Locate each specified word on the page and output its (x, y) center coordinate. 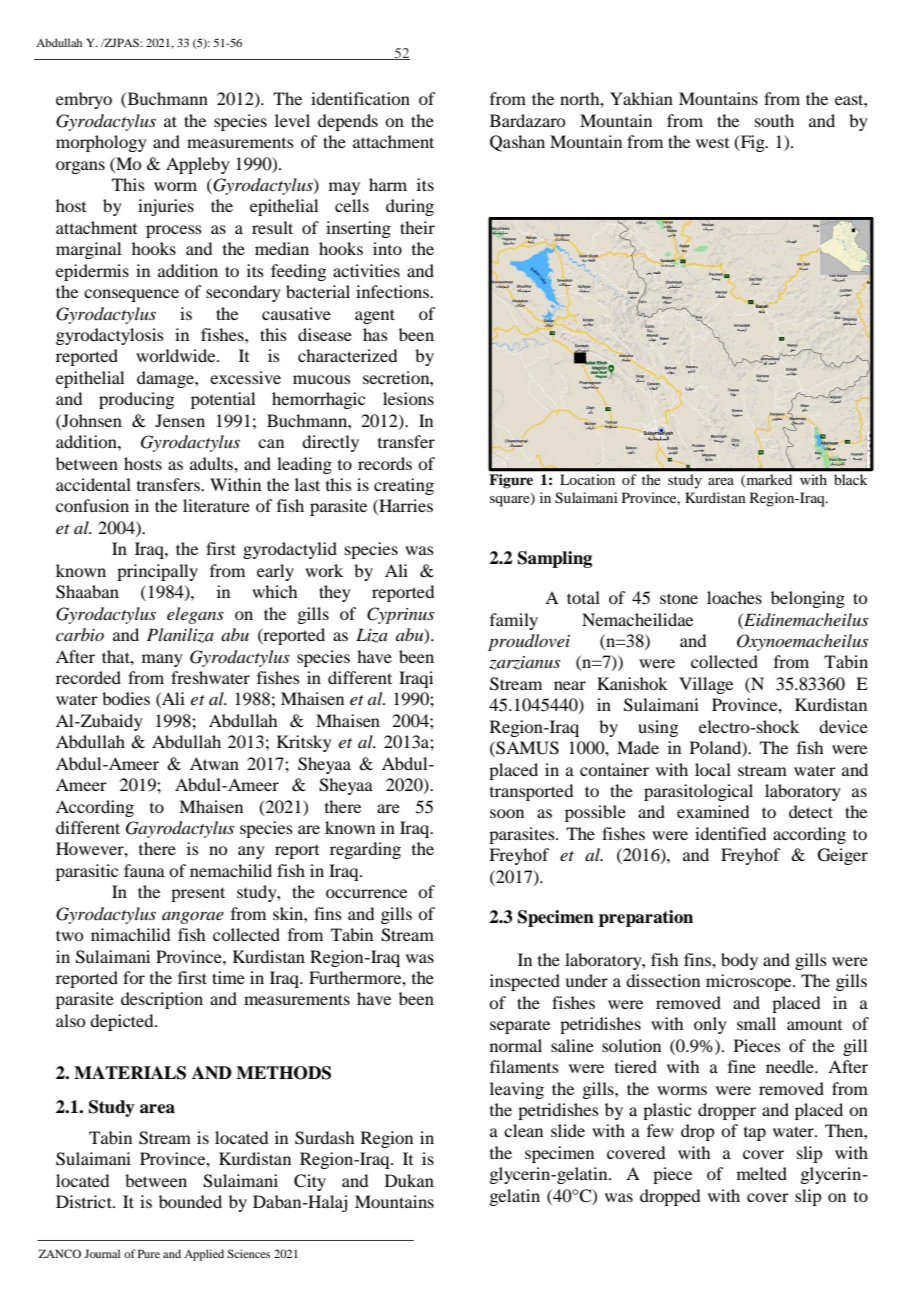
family (514, 621)
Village (706, 685)
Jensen (180, 420)
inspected (525, 982)
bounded (190, 1201)
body (739, 961)
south (774, 120)
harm (388, 184)
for (134, 977)
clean (523, 1130)
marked (768, 480)
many (162, 660)
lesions (408, 398)
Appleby (198, 165)
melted (762, 1173)
